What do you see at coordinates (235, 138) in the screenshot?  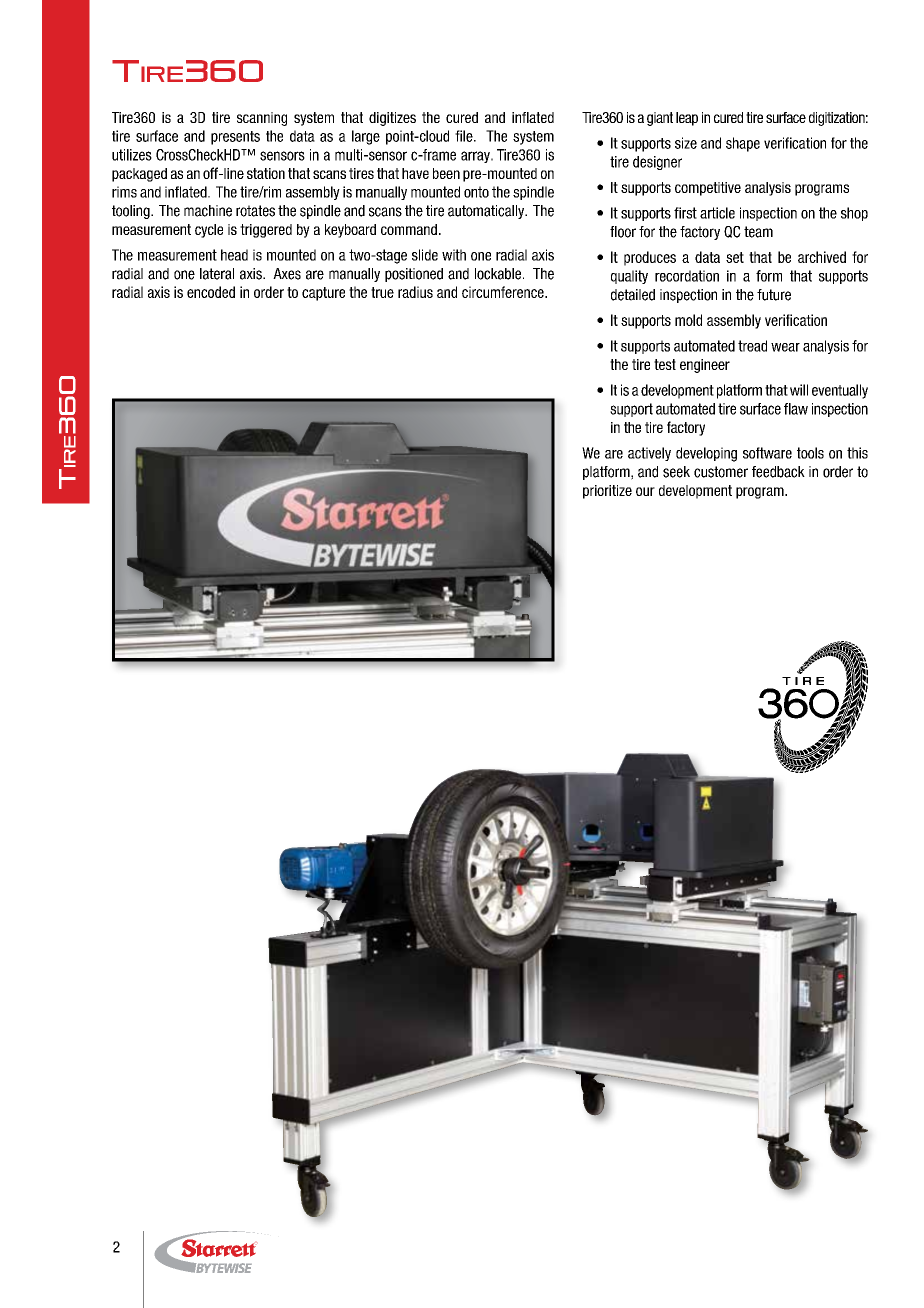 I see `presents` at bounding box center [235, 138].
